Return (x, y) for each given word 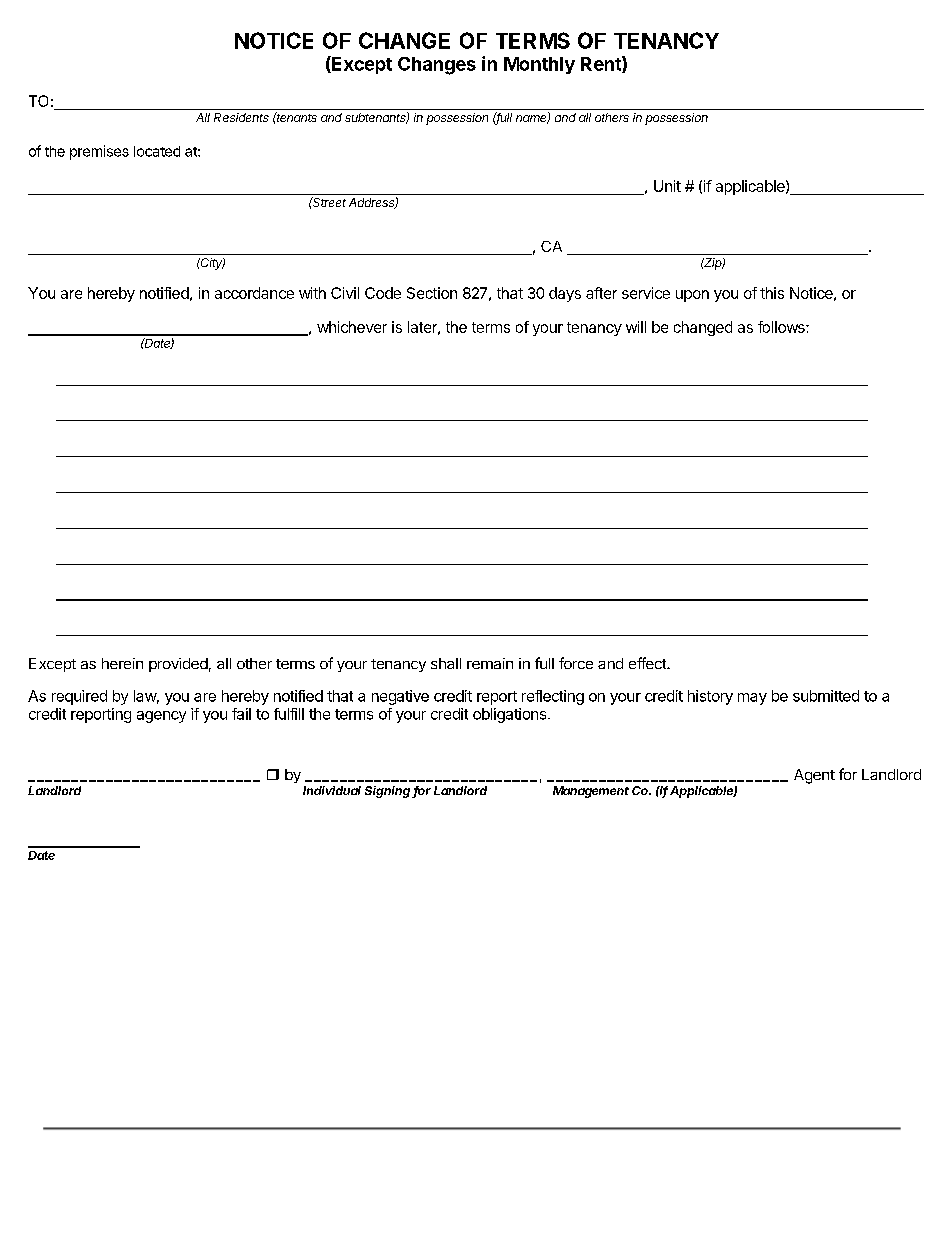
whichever (352, 327)
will (636, 327)
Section (432, 293)
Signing (389, 792)
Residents (241, 117)
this (772, 293)
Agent (814, 776)
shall (446, 663)
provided (178, 665)
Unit (667, 186)
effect (648, 663)
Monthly (539, 65)
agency (161, 717)
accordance (254, 293)
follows (782, 327)
